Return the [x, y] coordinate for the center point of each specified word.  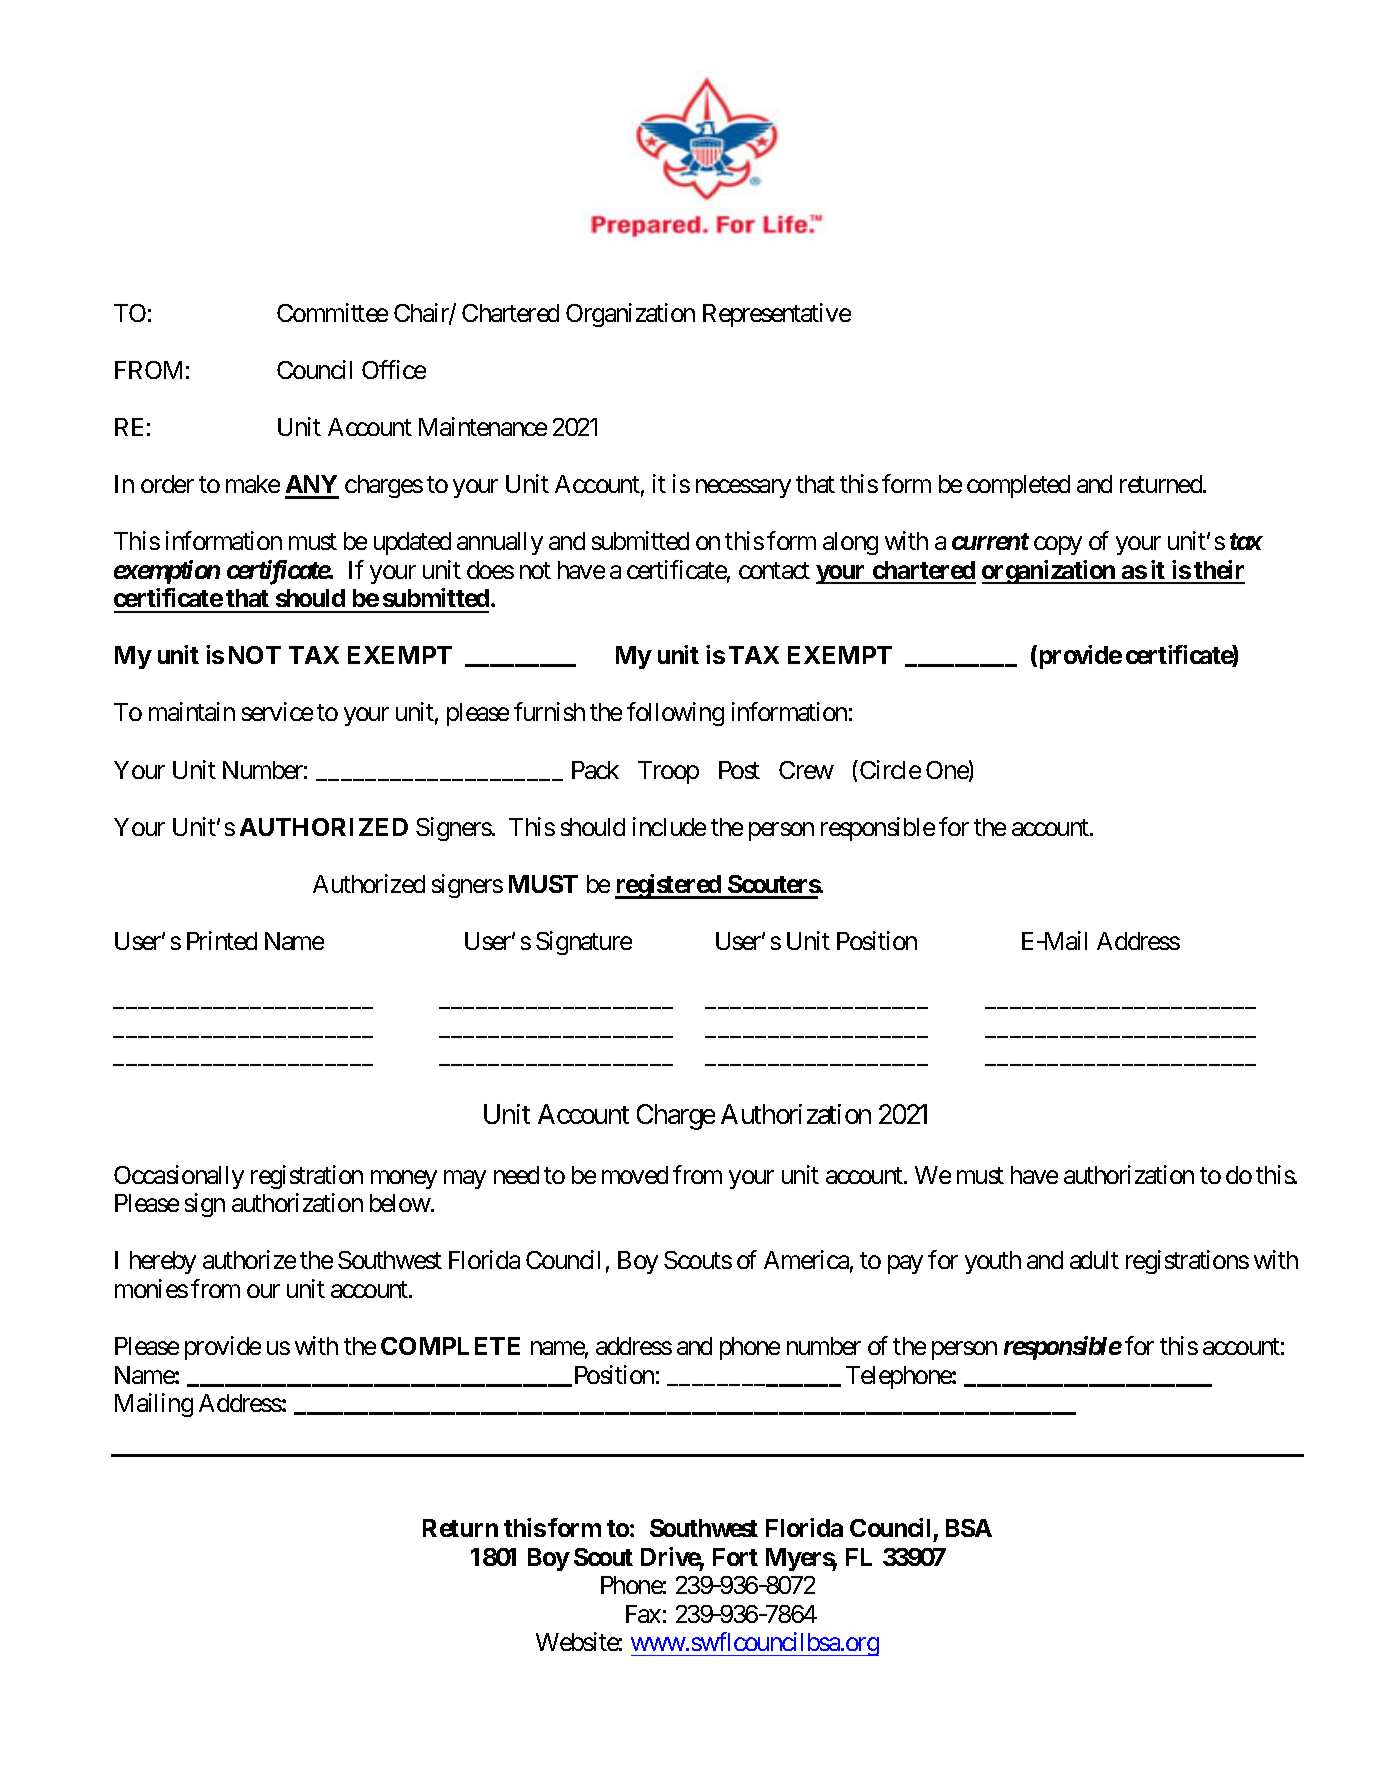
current [990, 541]
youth [993, 1262]
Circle [890, 769]
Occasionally [179, 1177]
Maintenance [483, 426]
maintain [192, 711]
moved [635, 1175]
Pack [595, 770]
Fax [643, 1614]
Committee [332, 312]
